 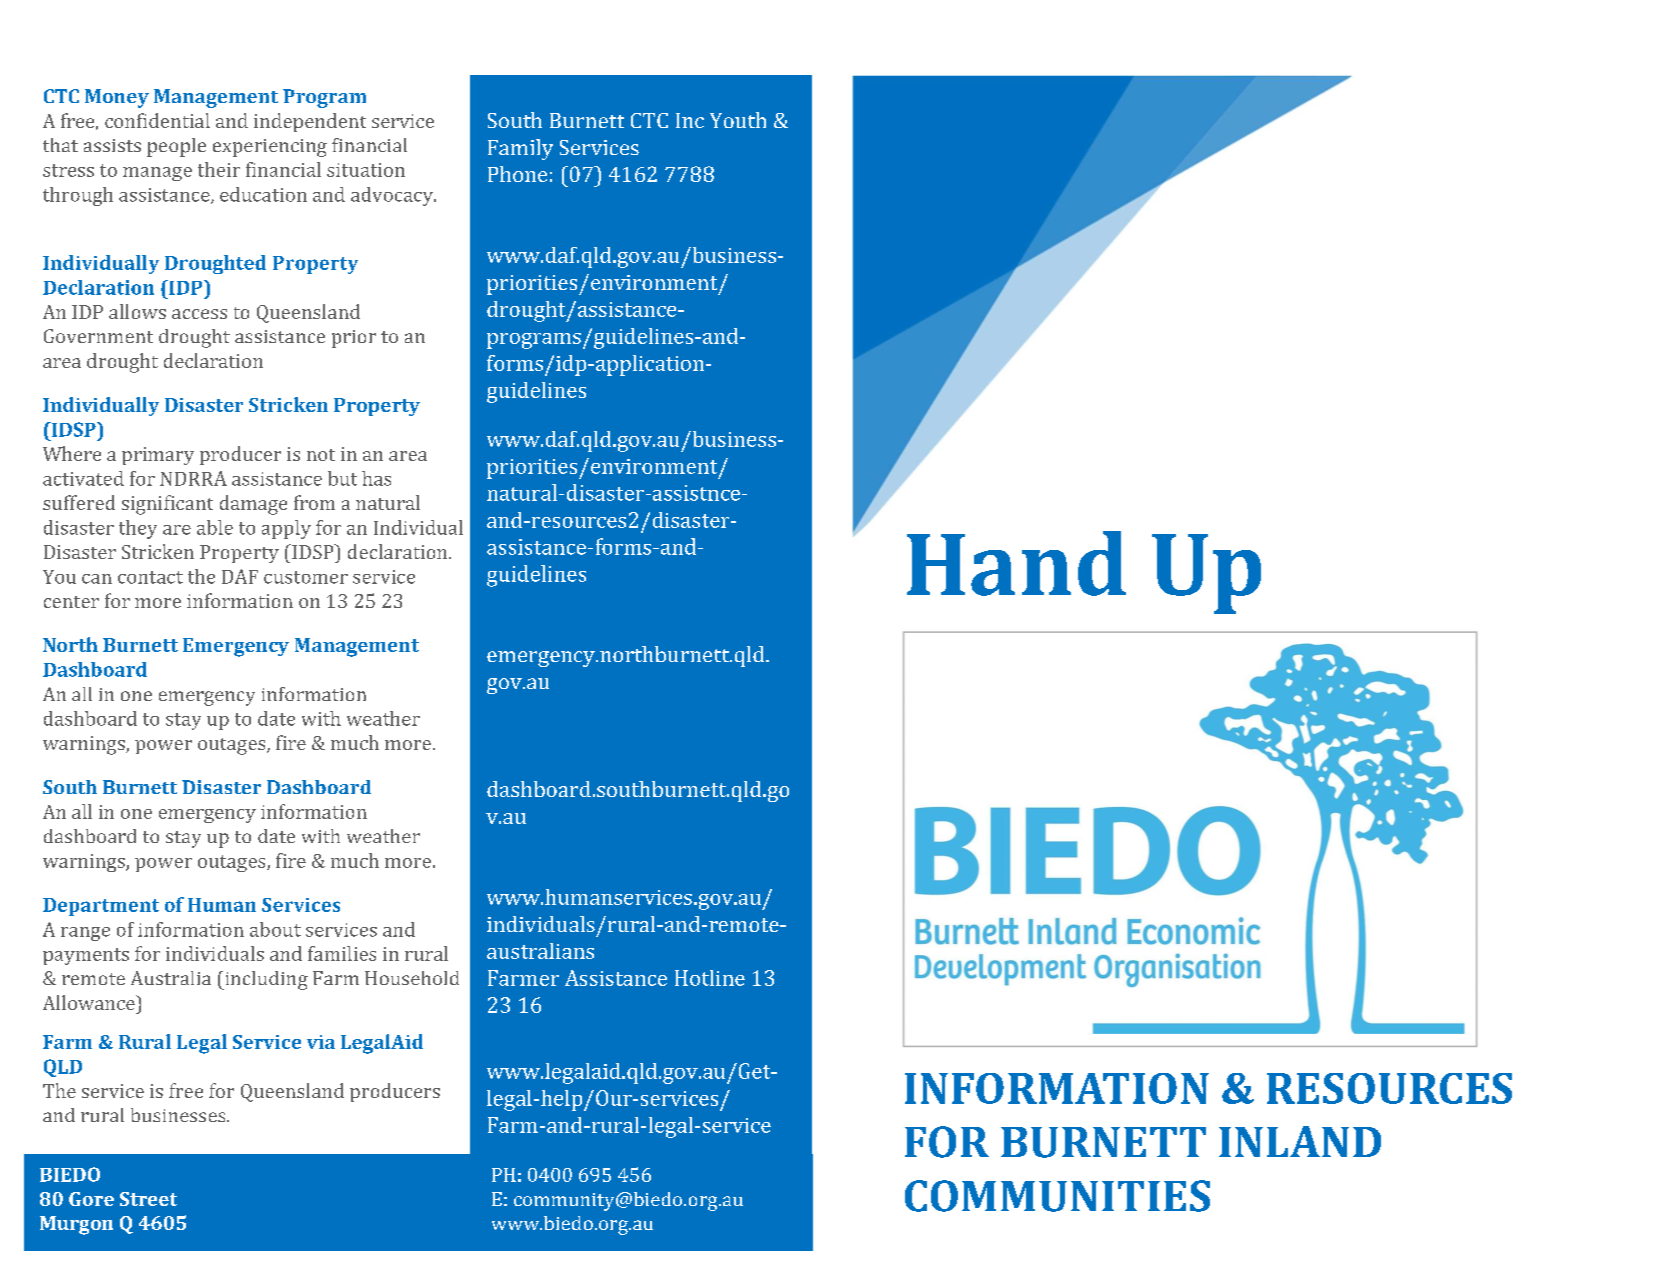 What do you see at coordinates (1016, 563) in the screenshot?
I see `Hand` at bounding box center [1016, 563].
